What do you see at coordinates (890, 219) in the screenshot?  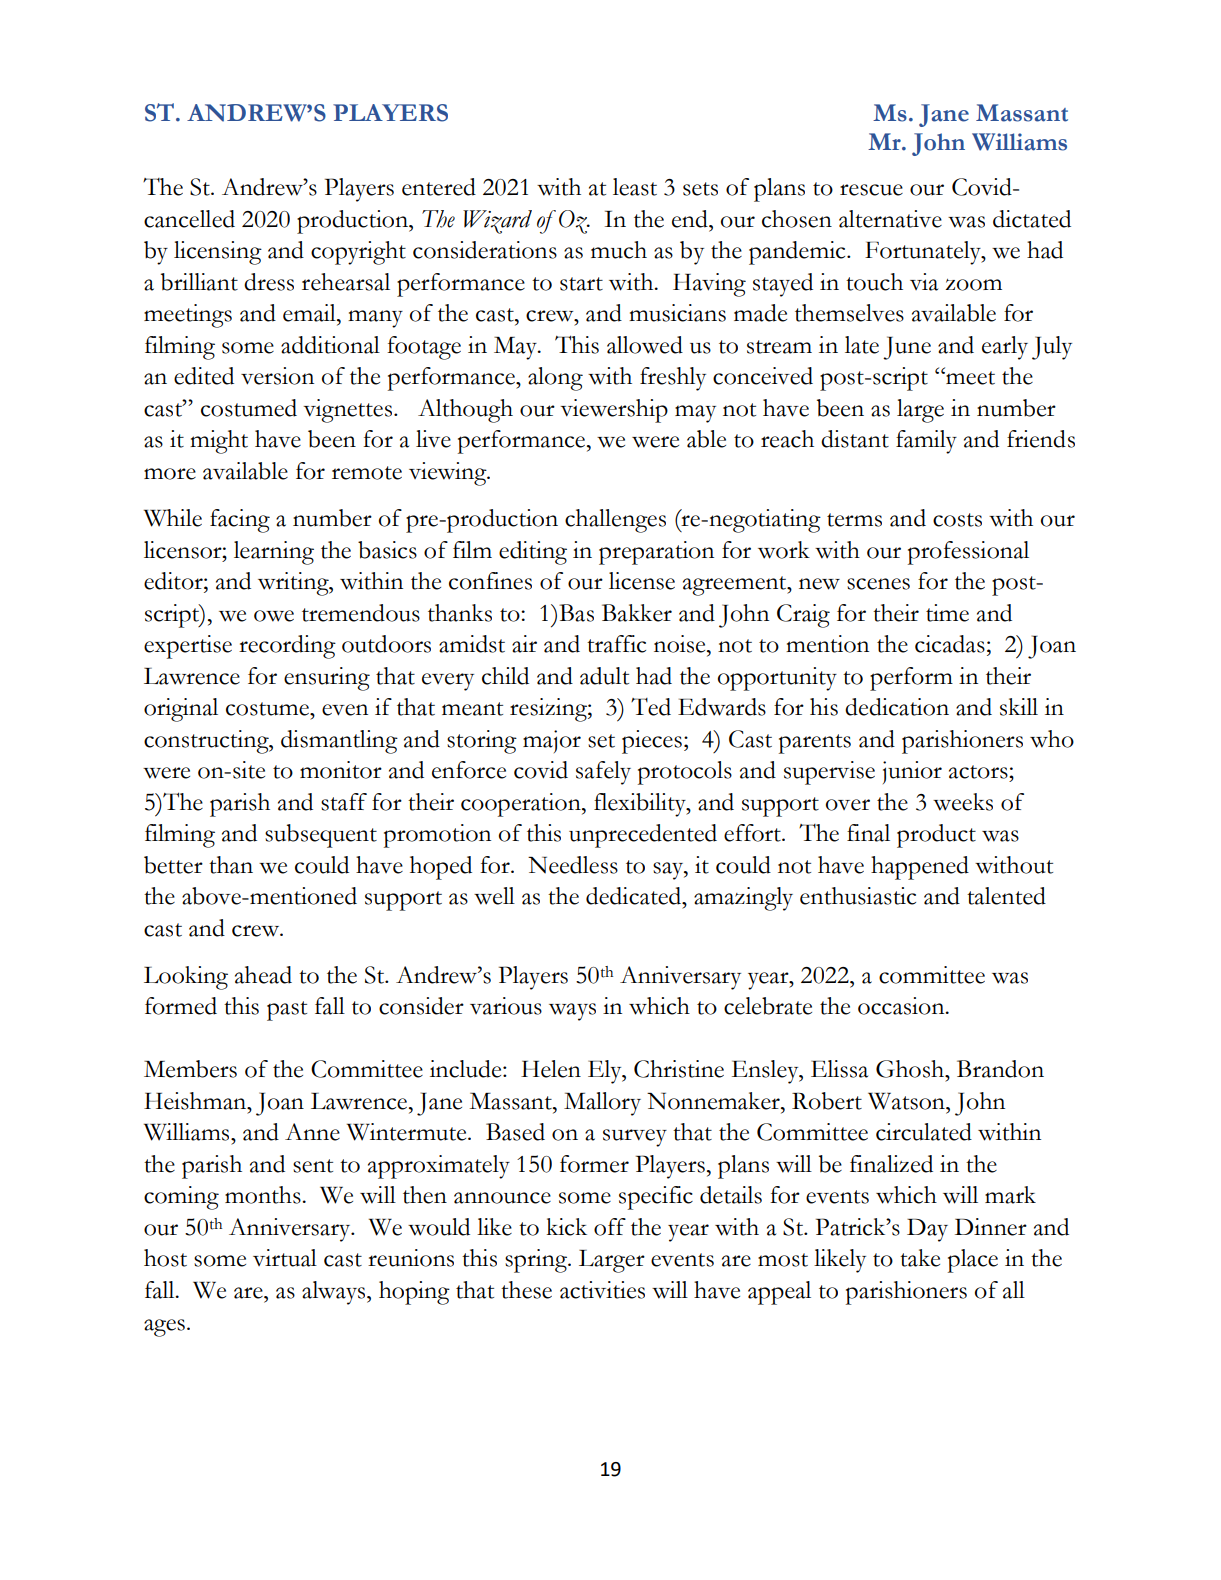 I see `alternative` at bounding box center [890, 219].
